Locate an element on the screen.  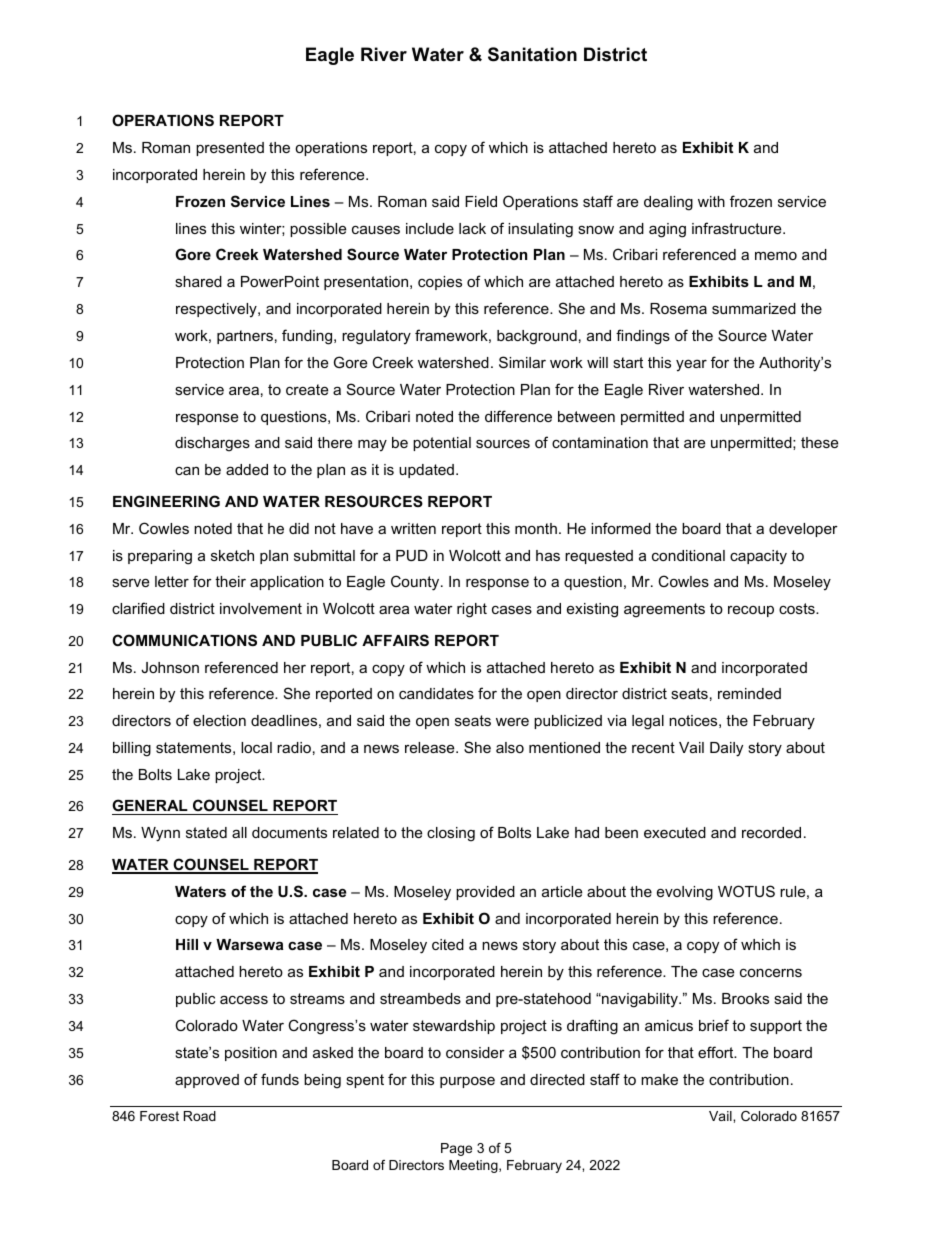
Sanitation is located at coordinates (532, 54).
